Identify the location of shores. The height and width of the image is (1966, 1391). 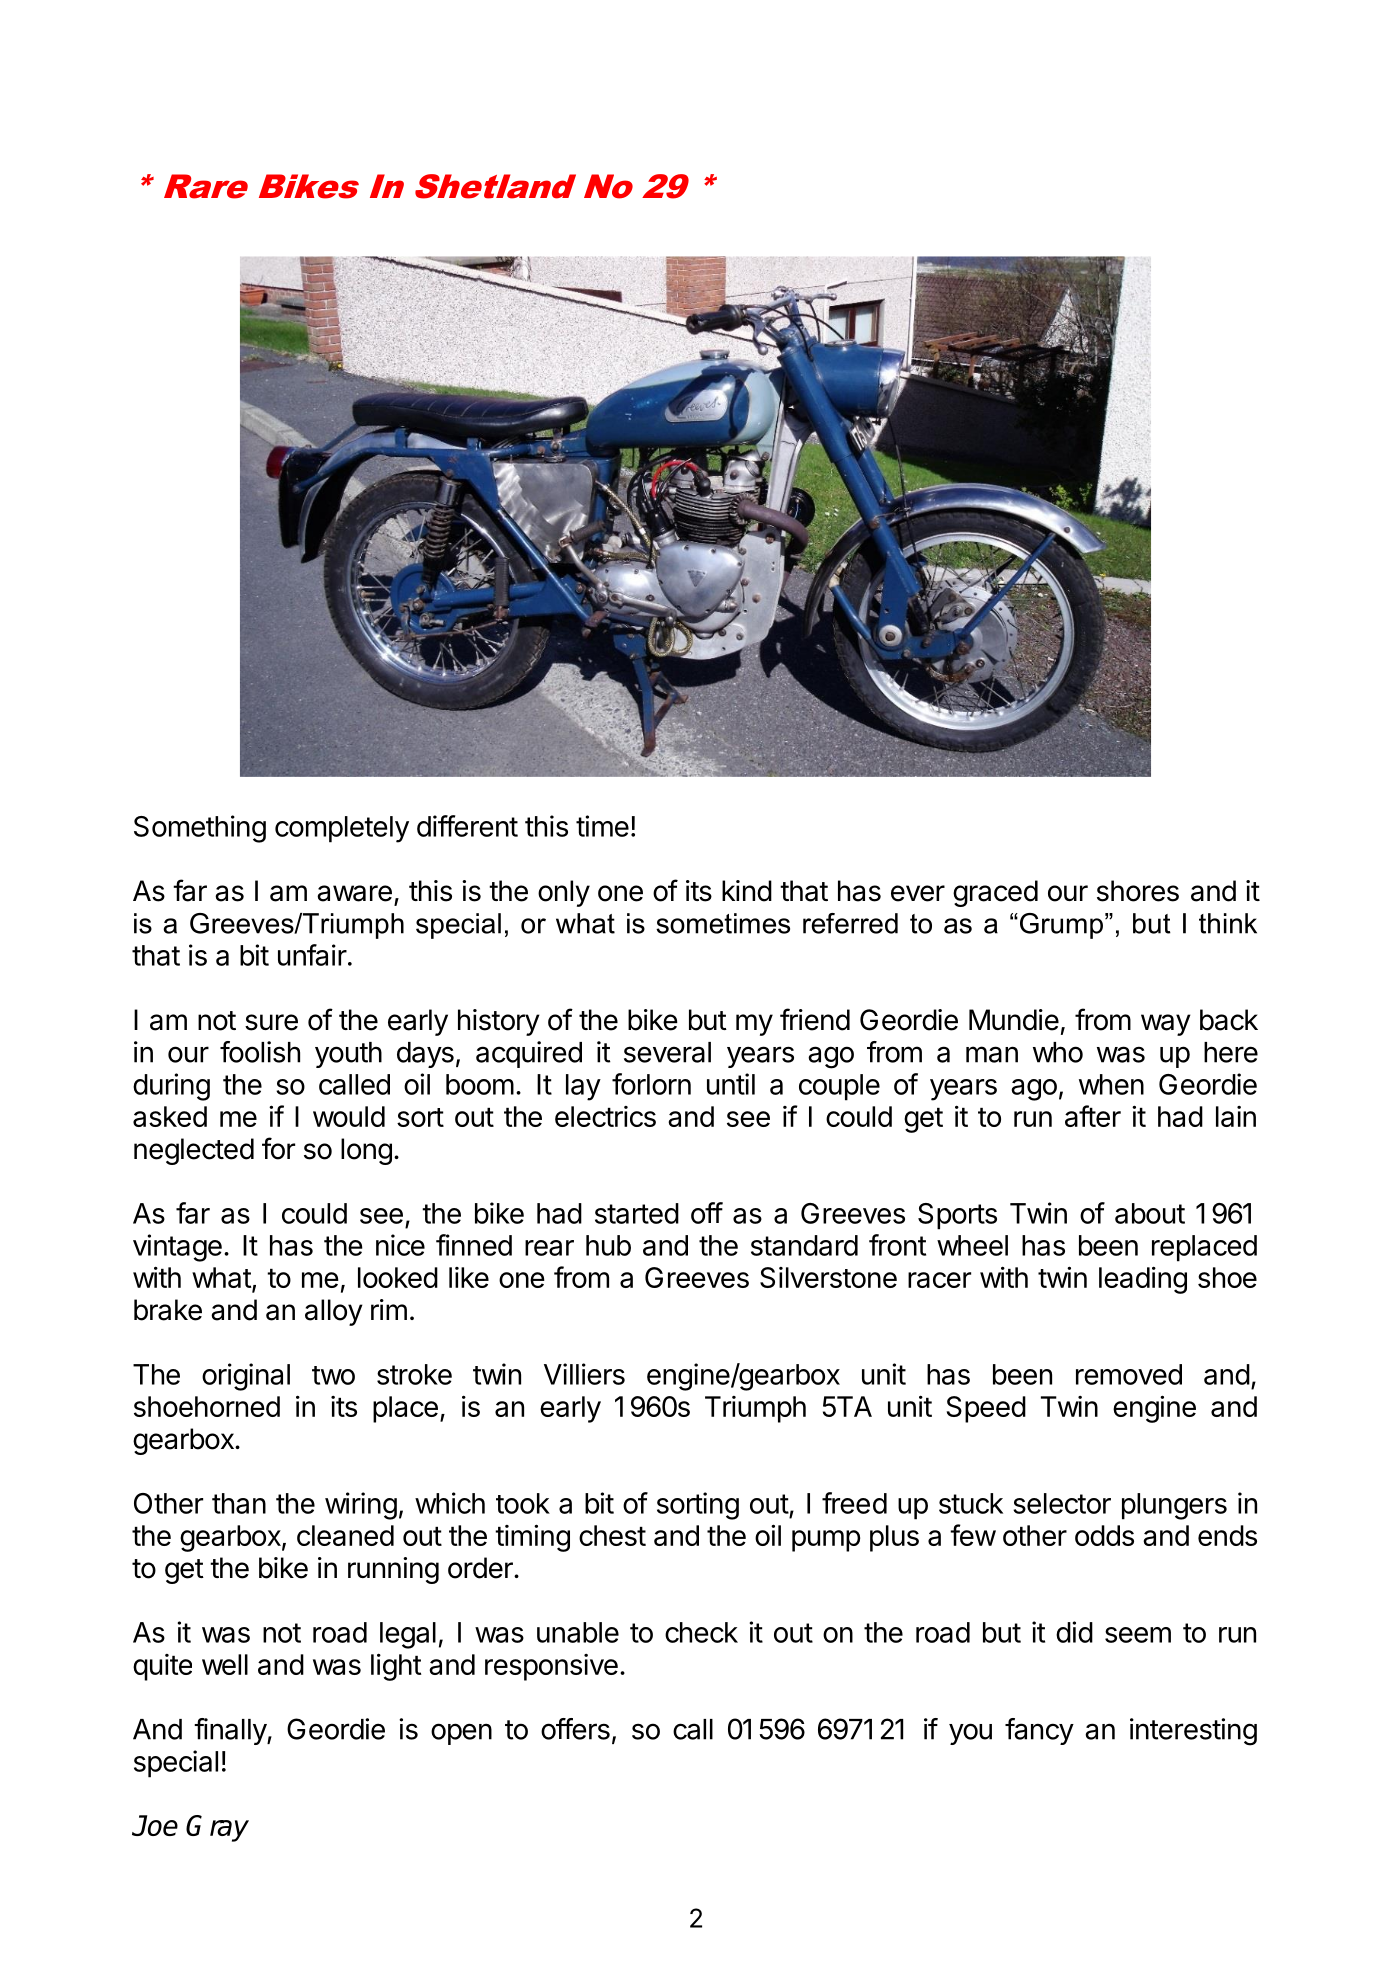
(1138, 891).
